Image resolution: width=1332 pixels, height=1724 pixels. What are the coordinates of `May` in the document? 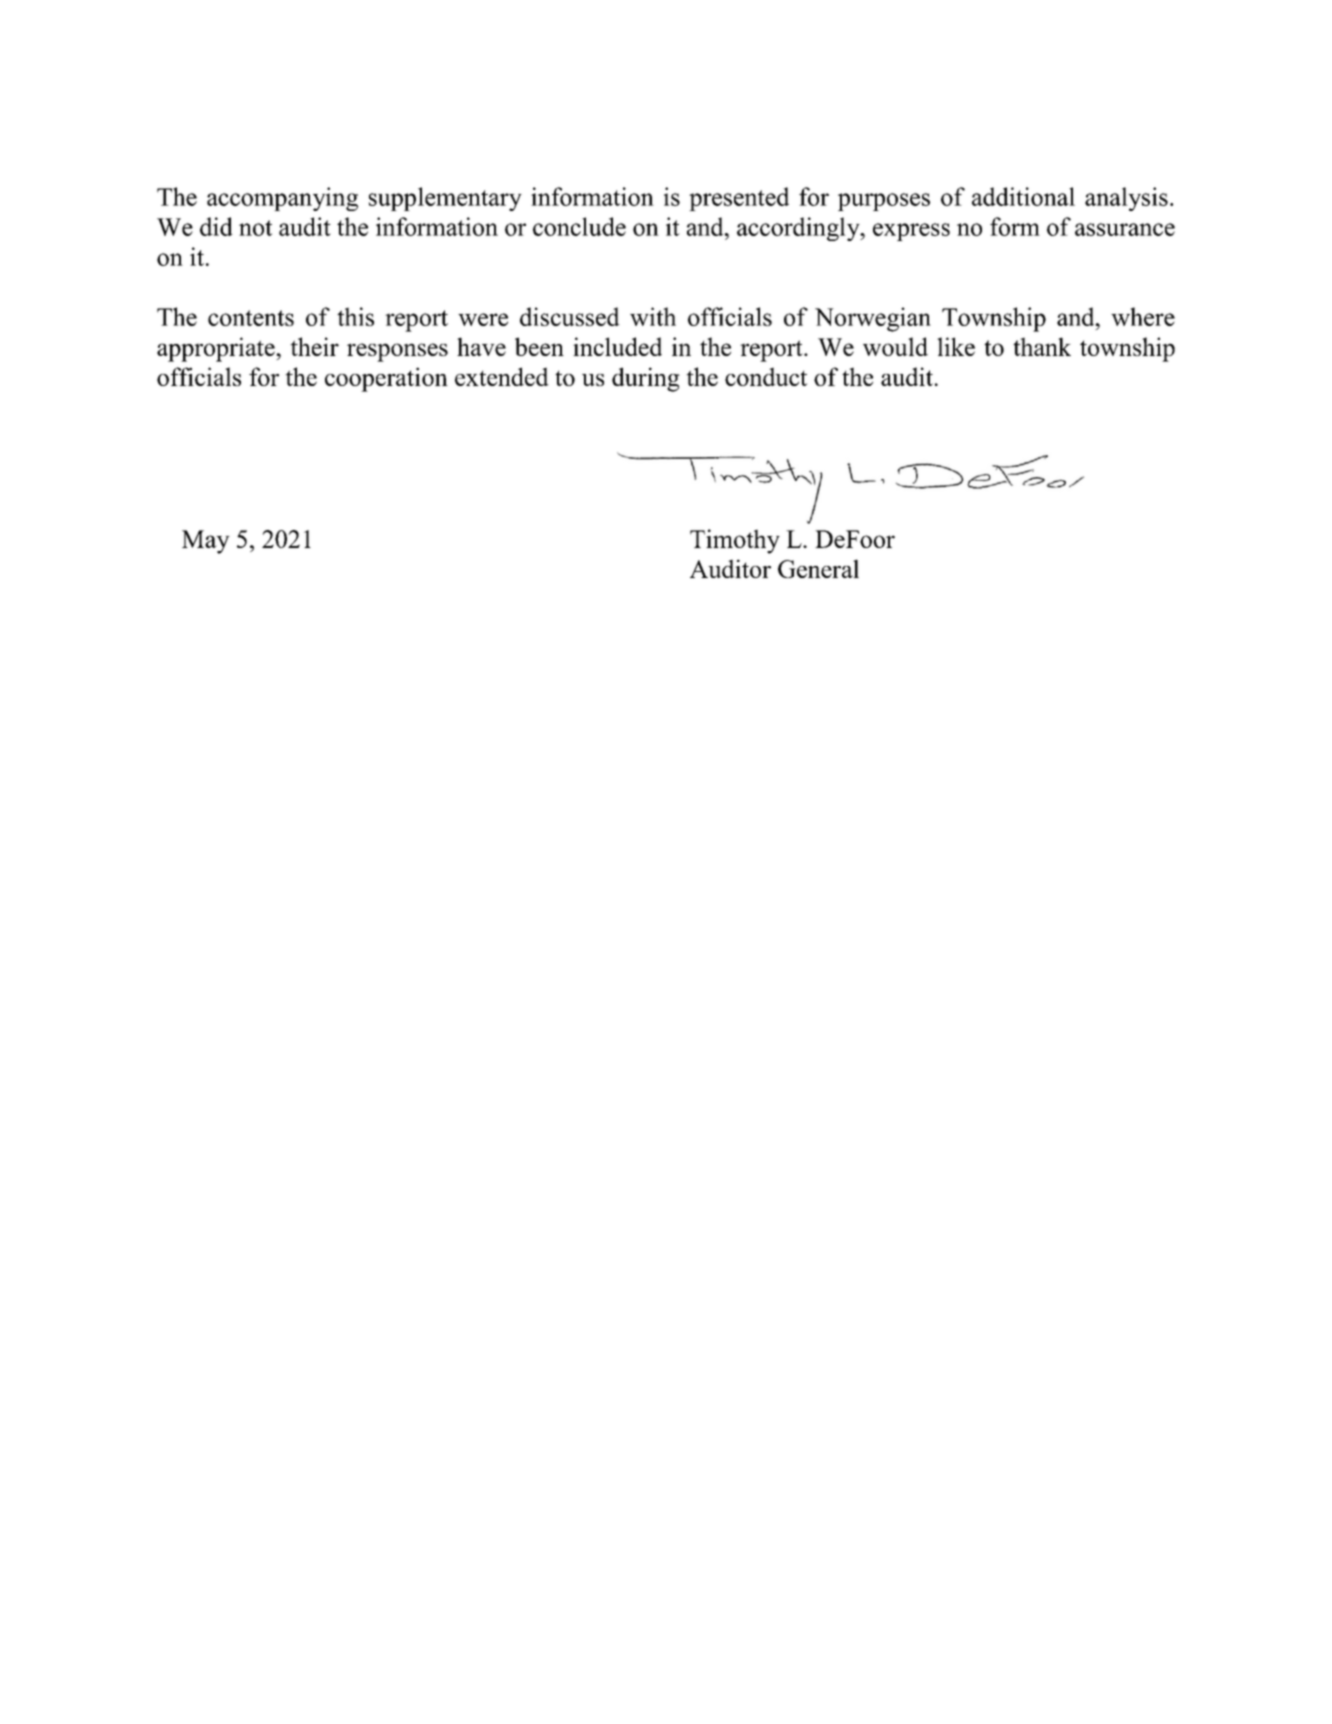 It's located at (206, 542).
